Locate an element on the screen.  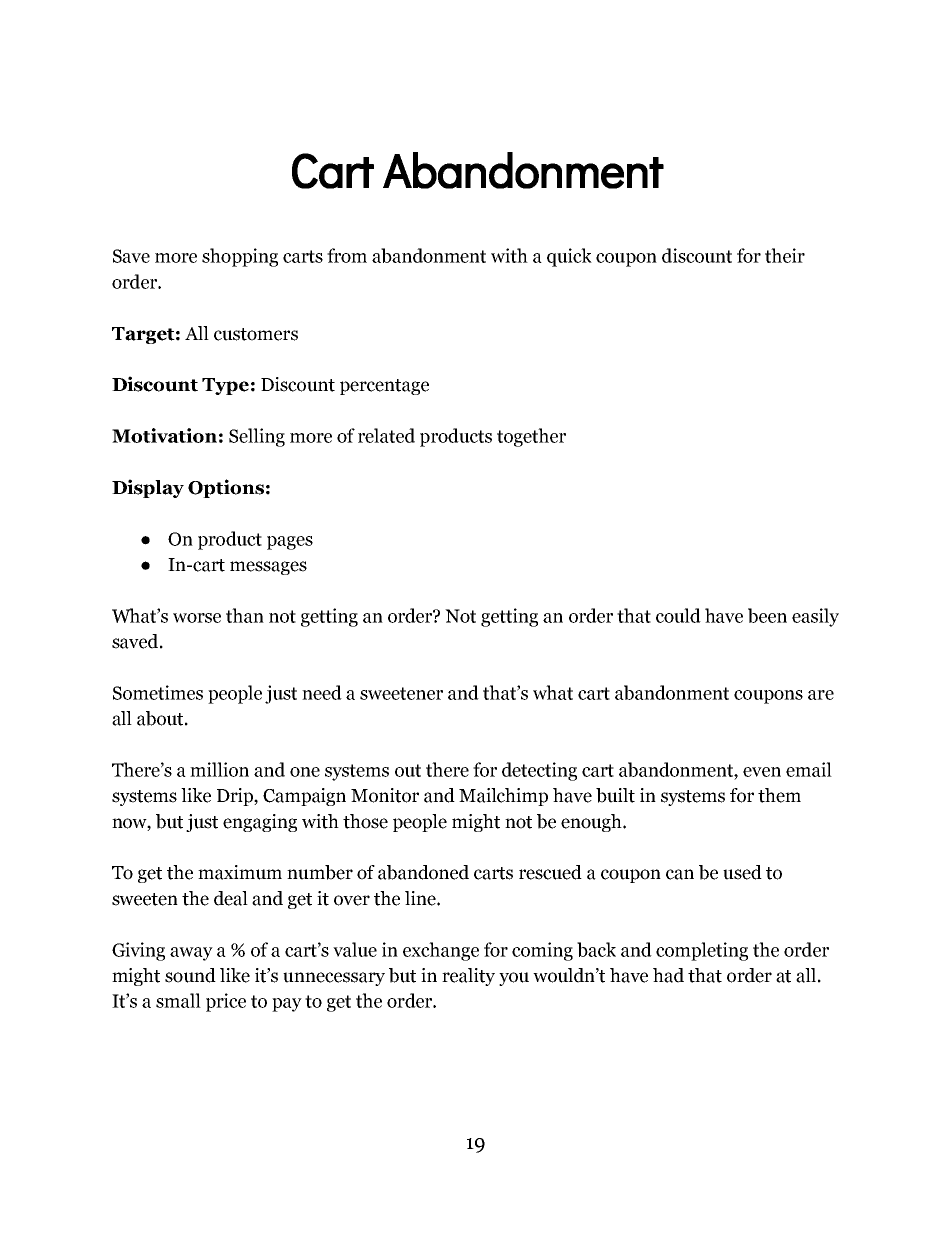
reality is located at coordinates (468, 977).
